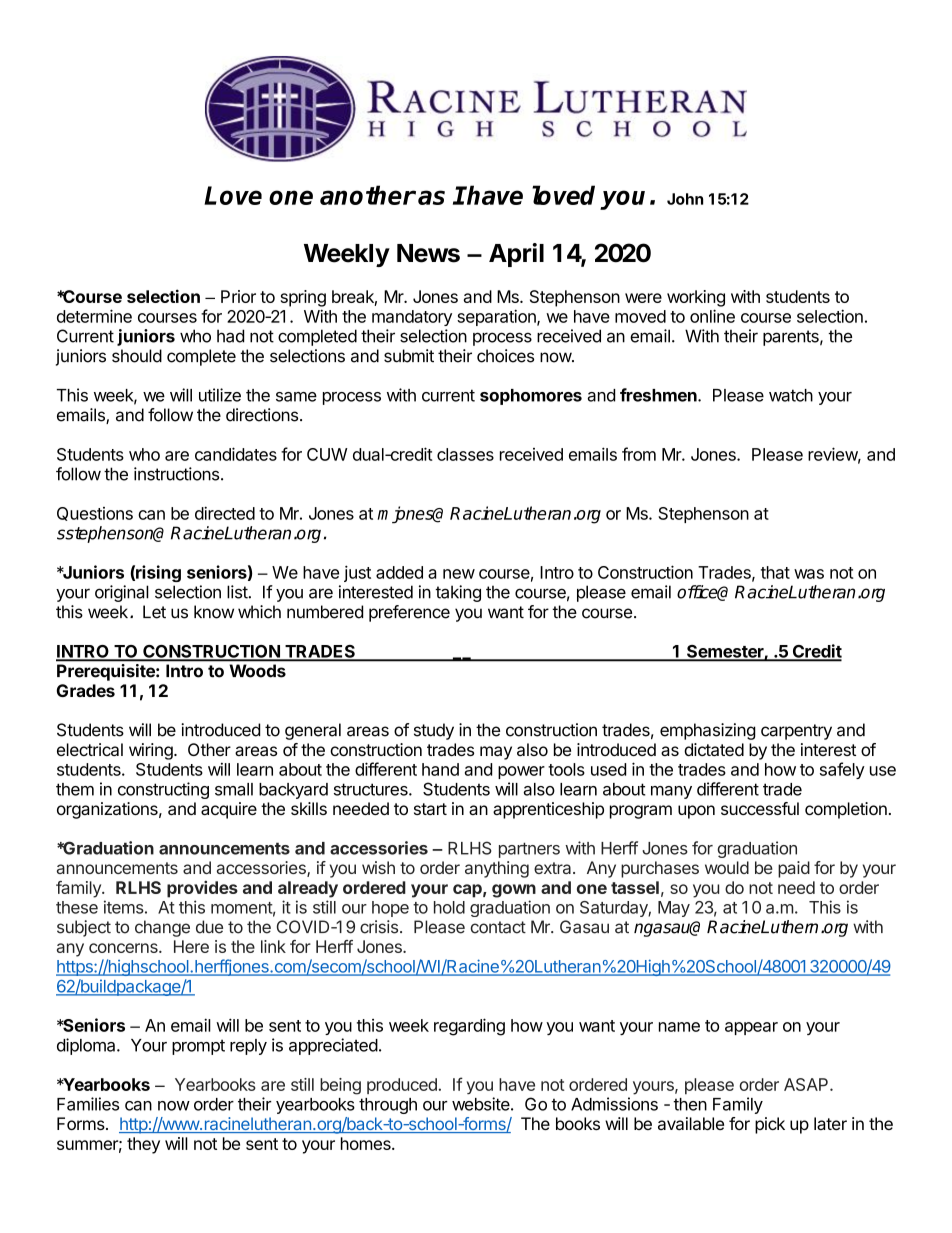 Image resolution: width=952 pixels, height=1233 pixels. Describe the element at coordinates (388, 1106) in the document. I see `through` at that location.
